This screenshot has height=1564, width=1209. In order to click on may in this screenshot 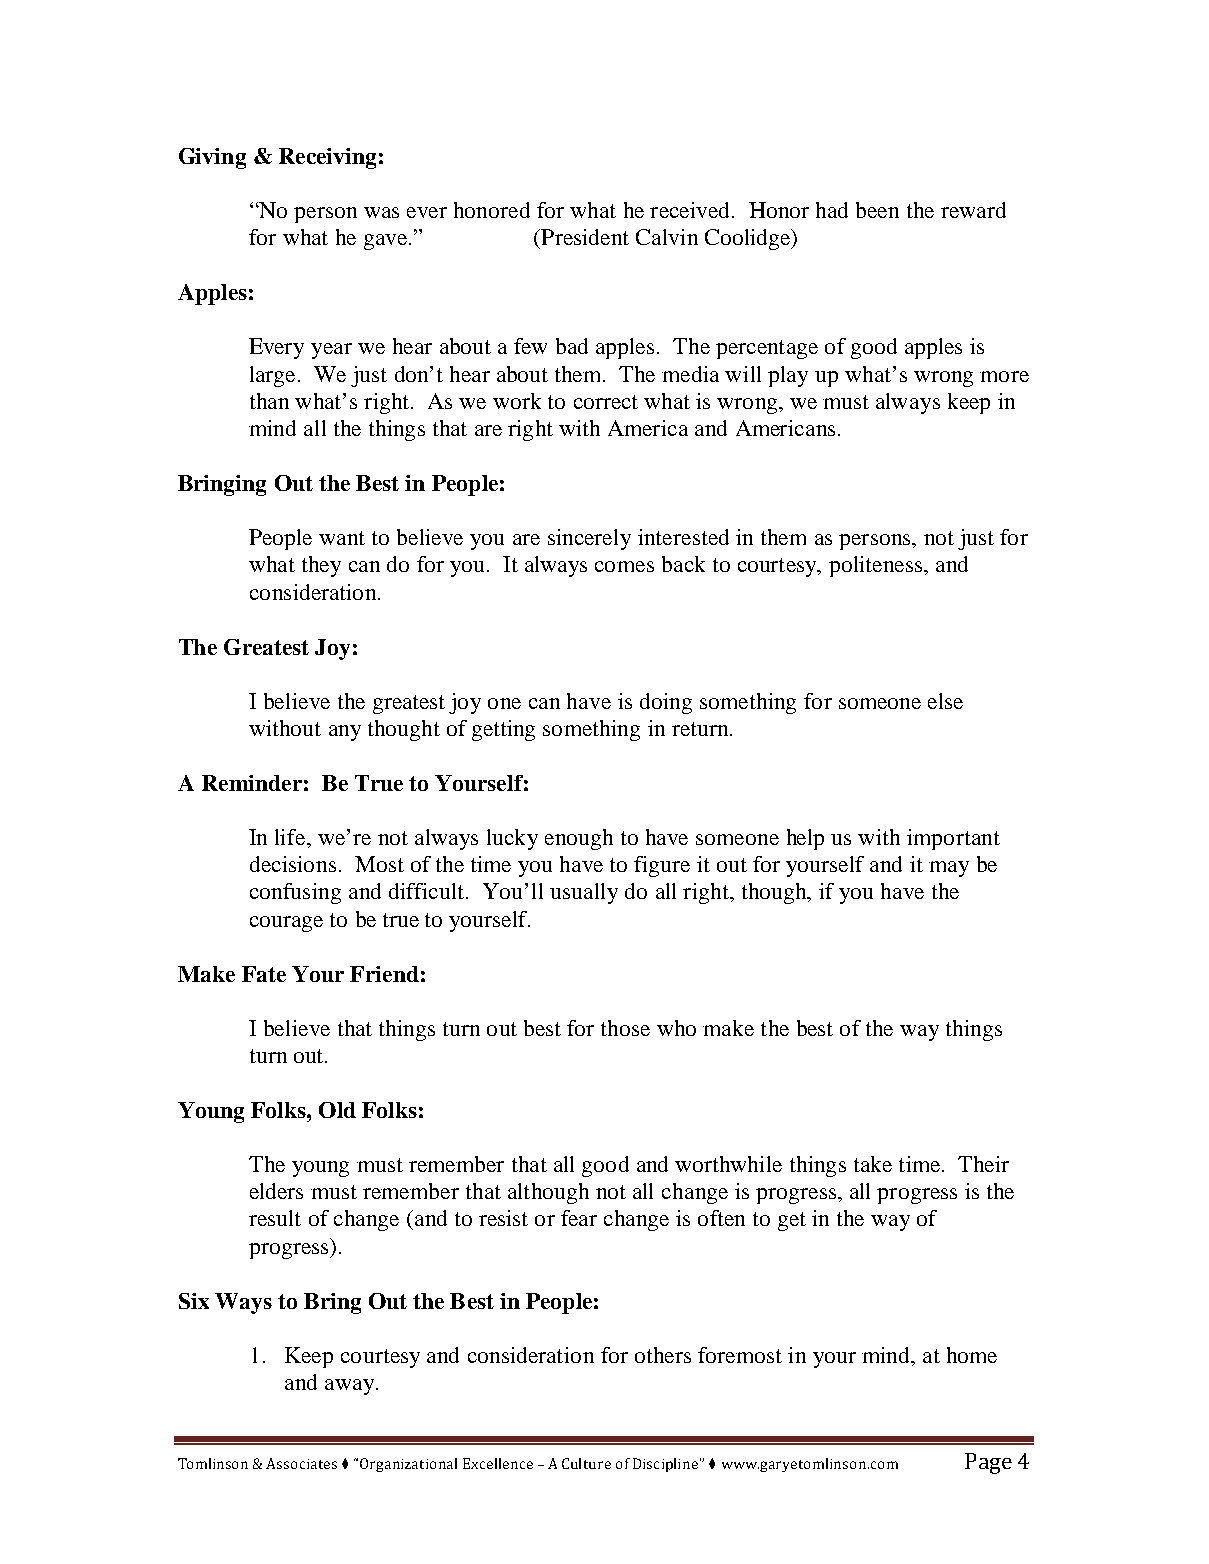, I will do `click(949, 869)`.
